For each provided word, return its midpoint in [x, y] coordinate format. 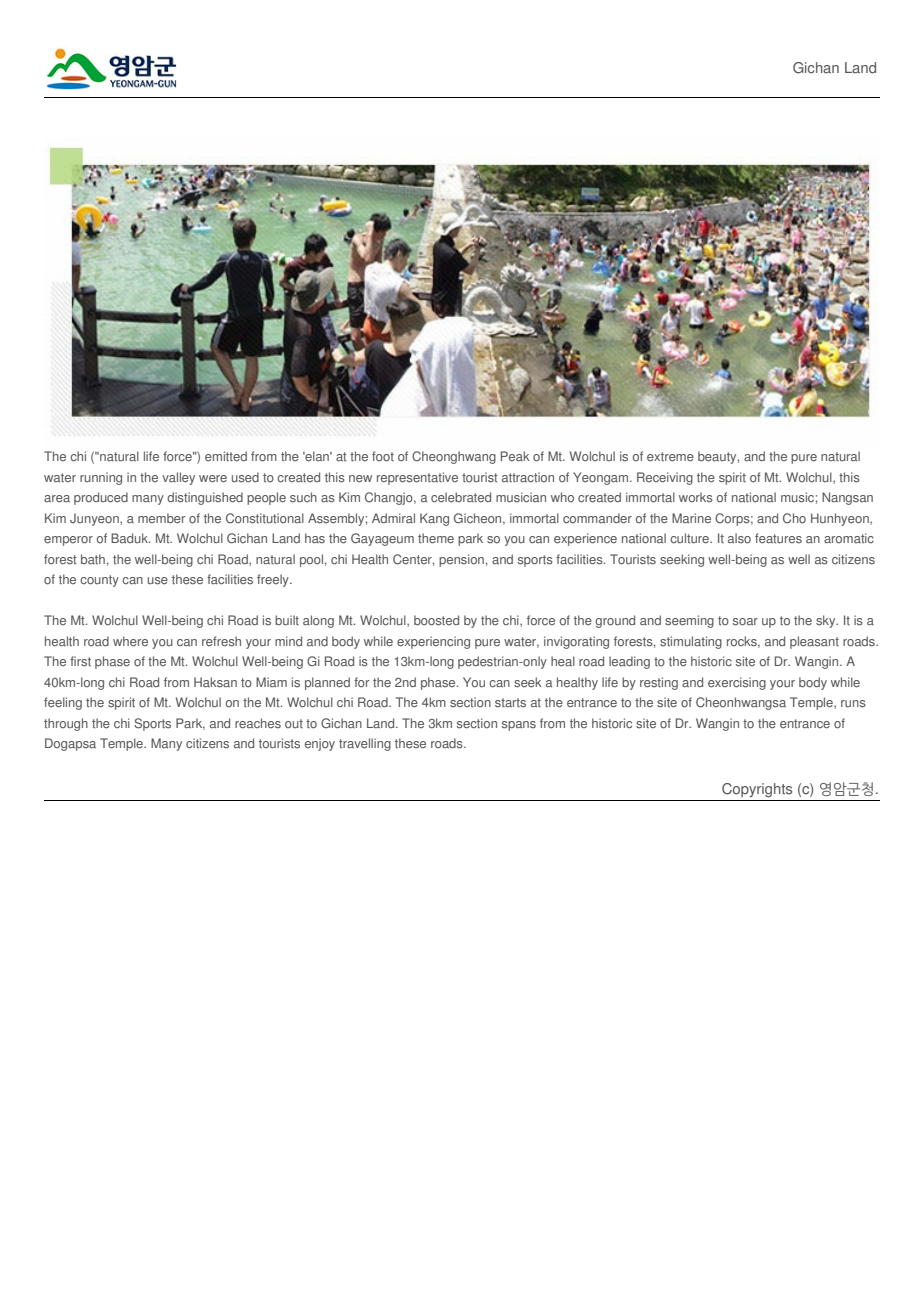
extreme [670, 457]
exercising [737, 683]
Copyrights [757, 790]
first [80, 661]
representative [417, 478]
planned [327, 683]
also [739, 538]
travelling [365, 744]
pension [461, 560]
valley [178, 478]
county [99, 581]
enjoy [320, 744]
